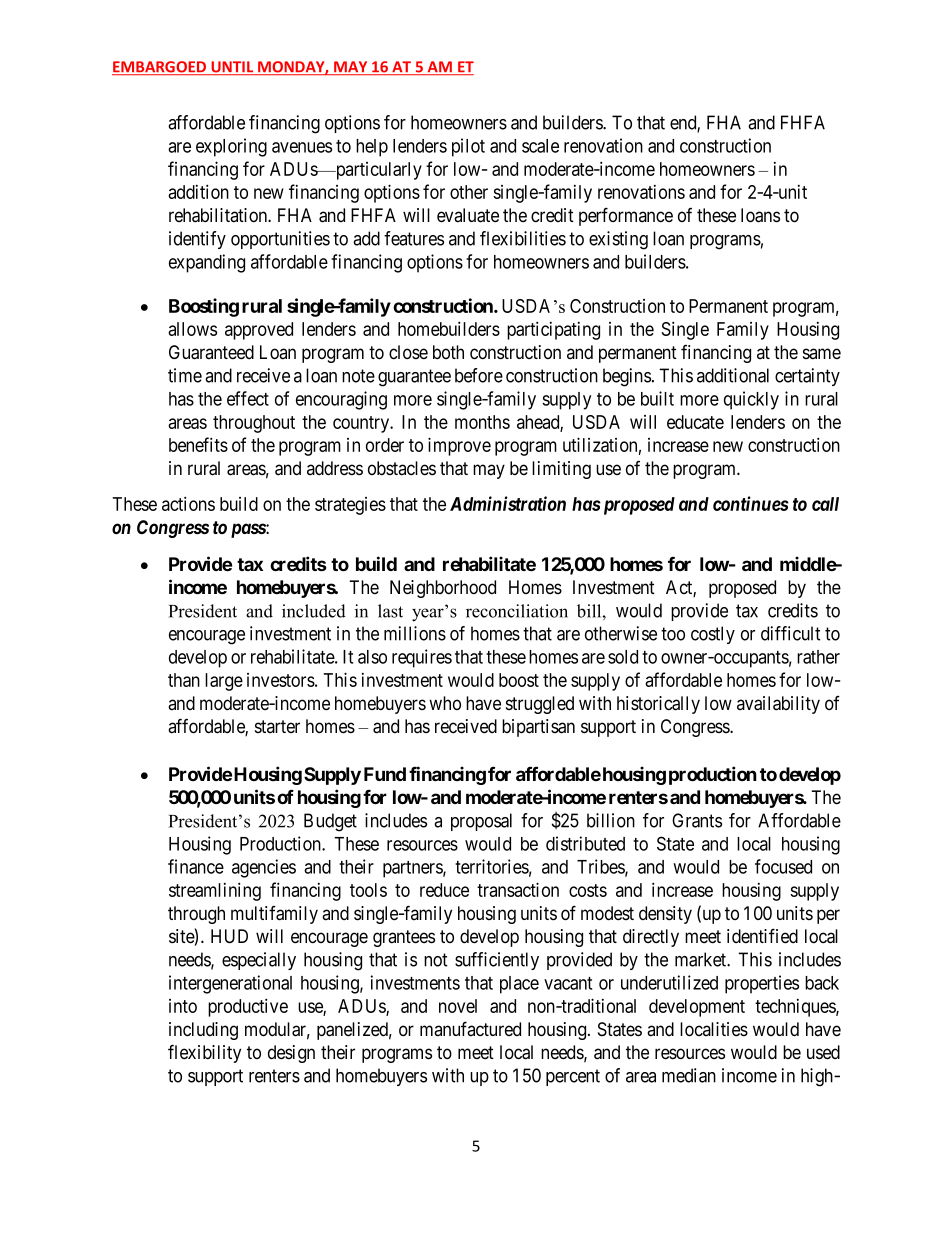 The height and width of the document is (1233, 952). What do you see at coordinates (204, 1053) in the document?
I see `flexibility` at bounding box center [204, 1053].
